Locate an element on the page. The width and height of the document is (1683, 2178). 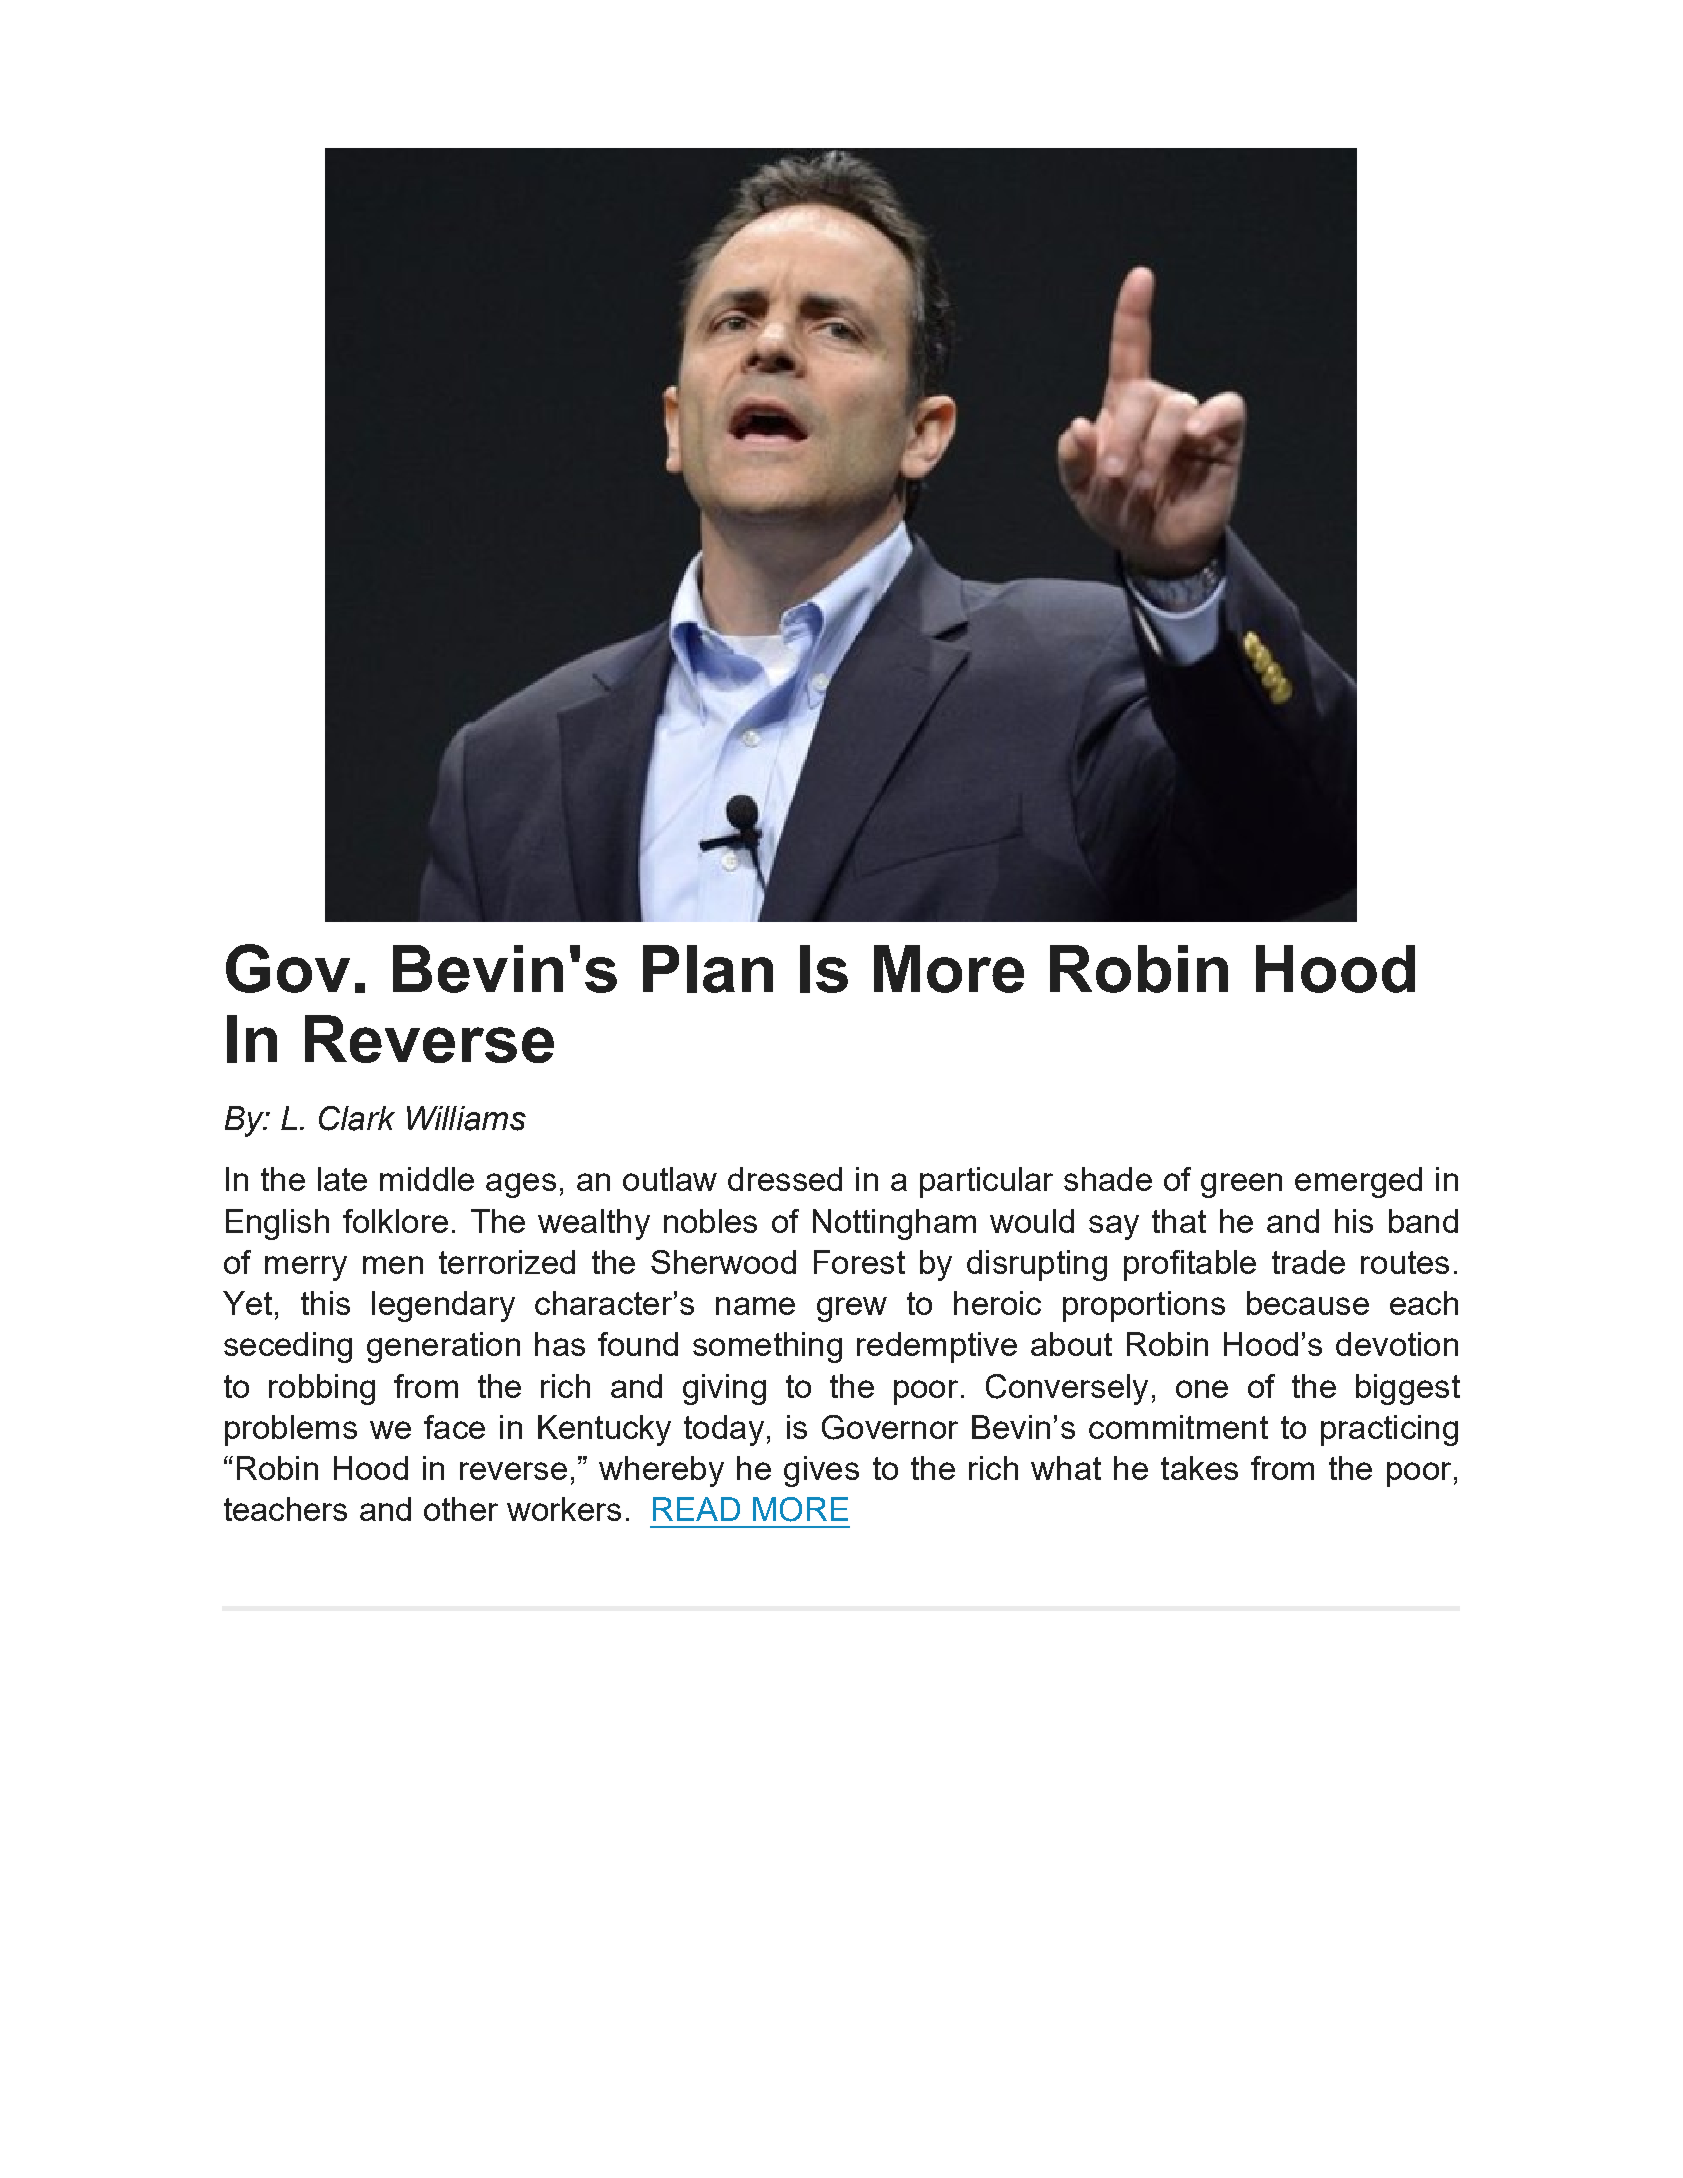
Plan is located at coordinates (708, 969).
